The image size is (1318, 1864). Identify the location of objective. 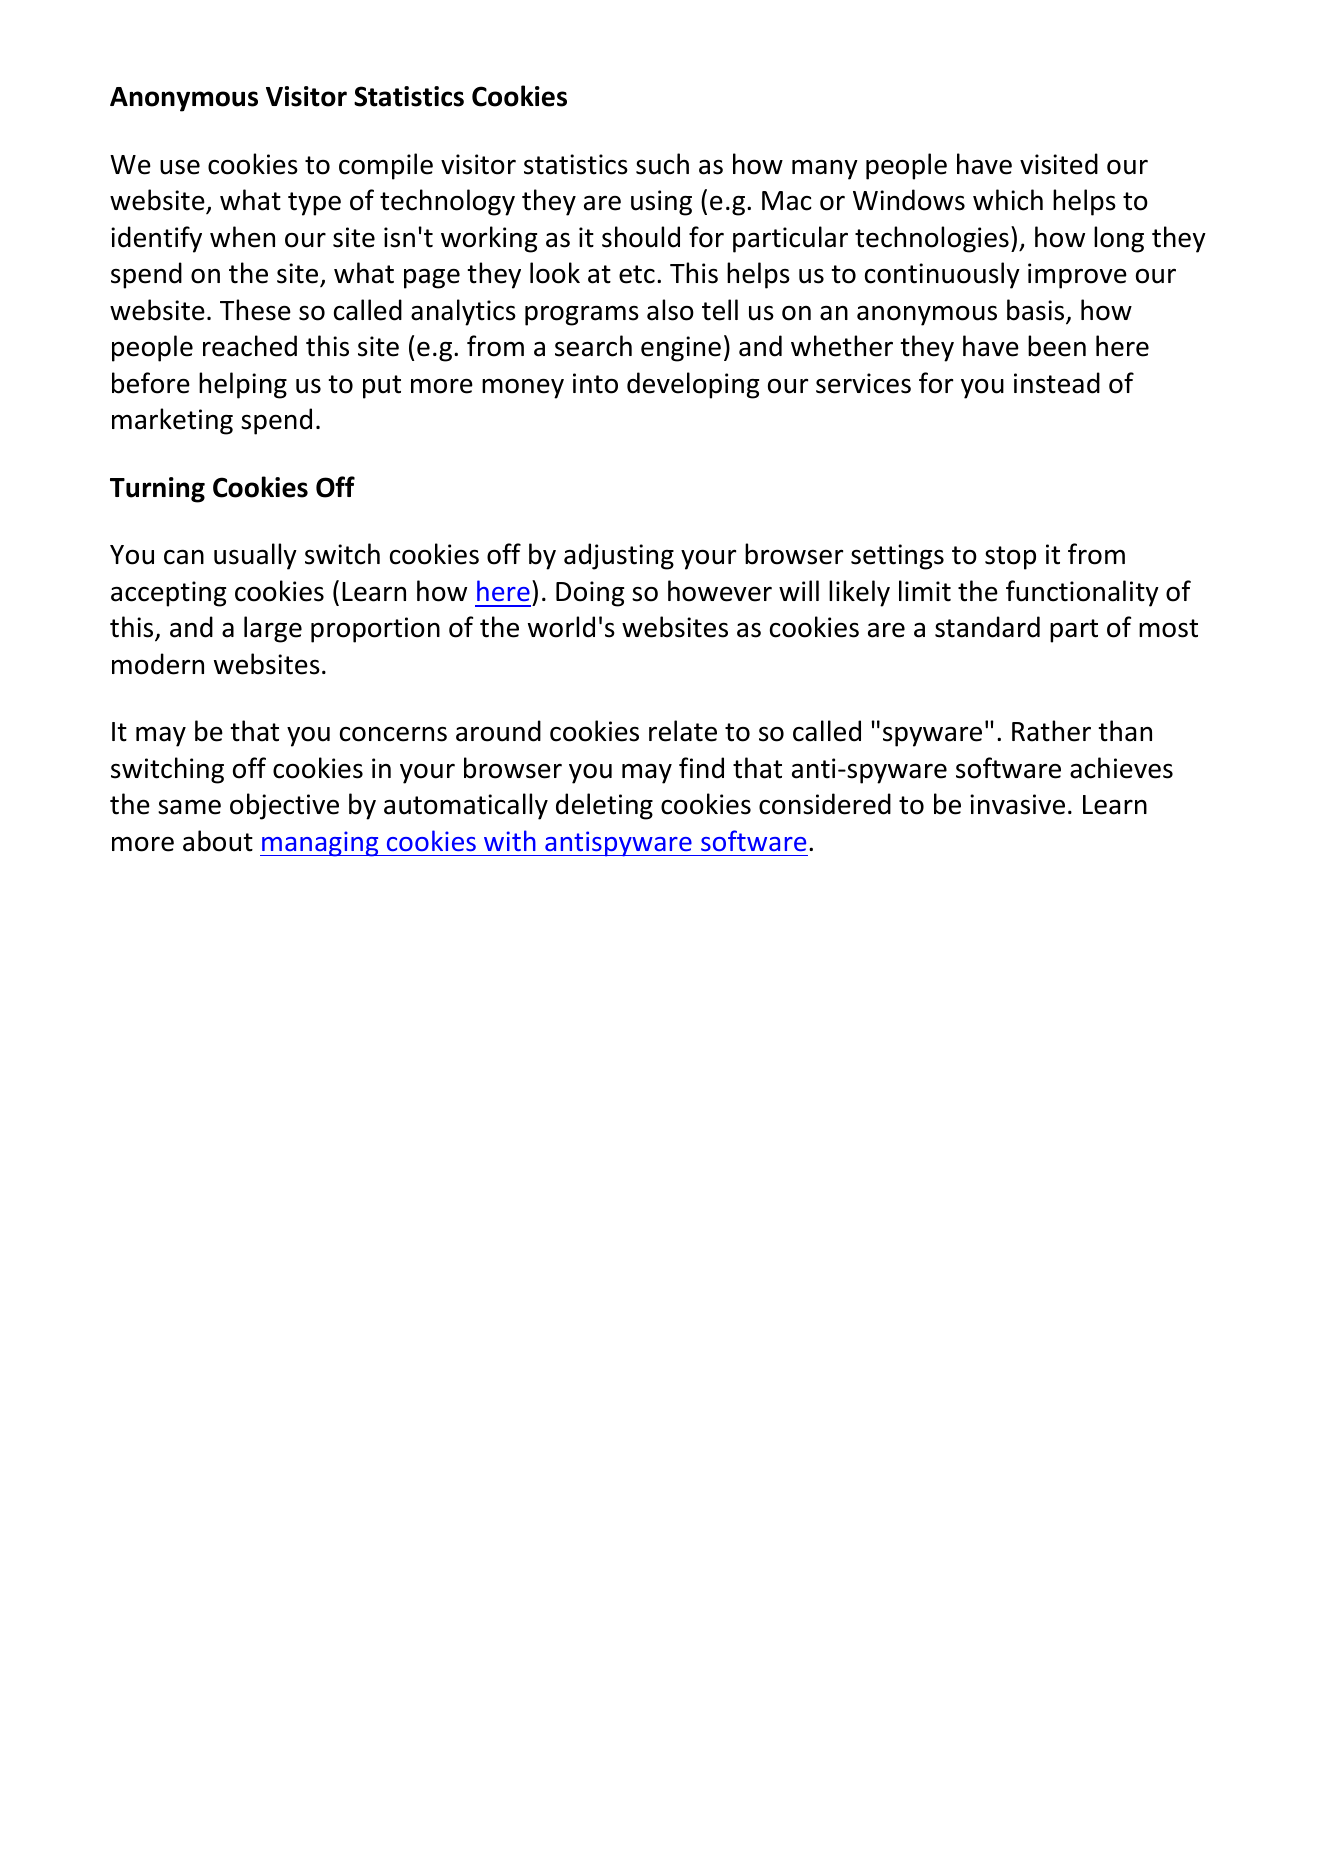
(284, 806).
